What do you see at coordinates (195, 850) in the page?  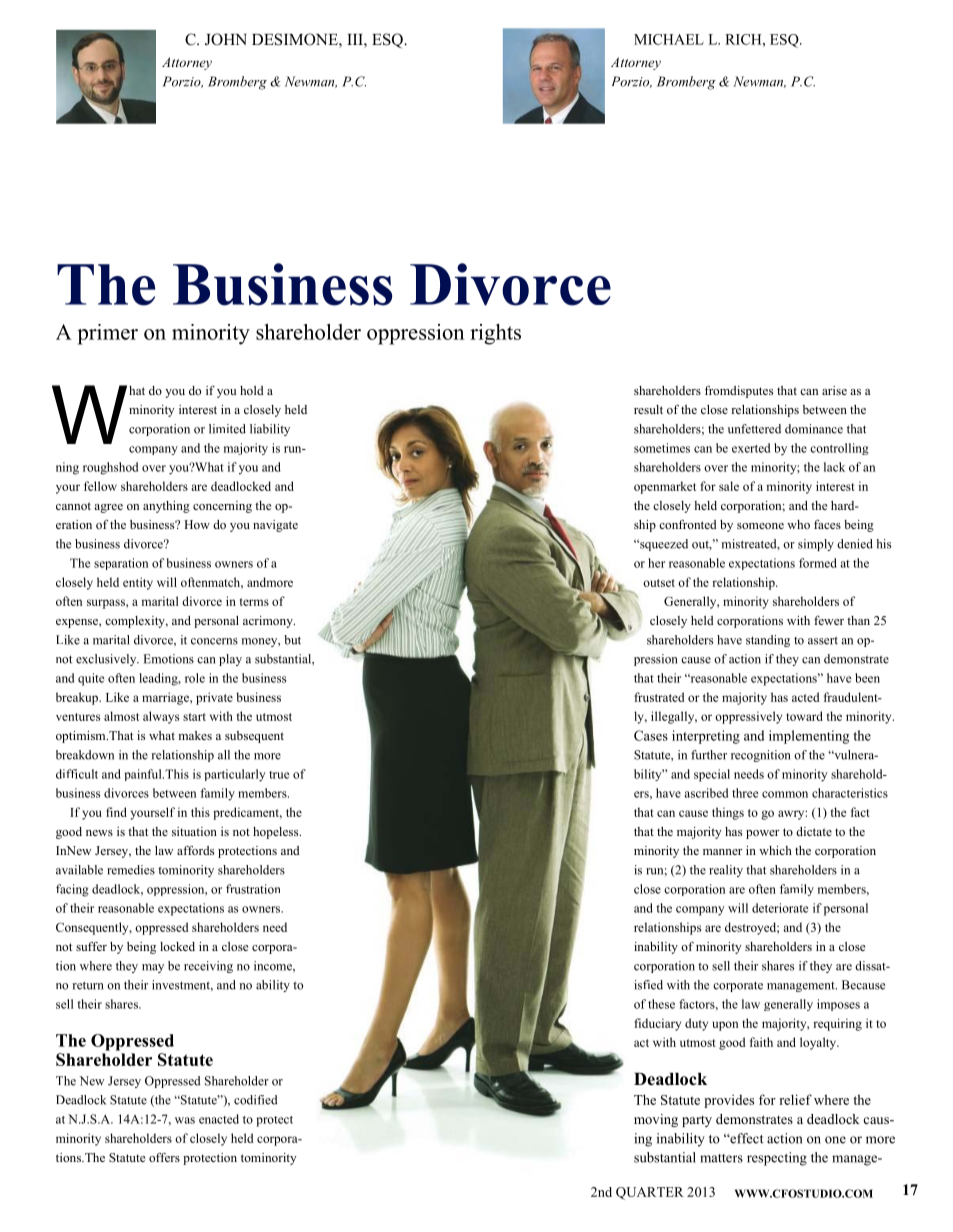 I see `affords` at bounding box center [195, 850].
